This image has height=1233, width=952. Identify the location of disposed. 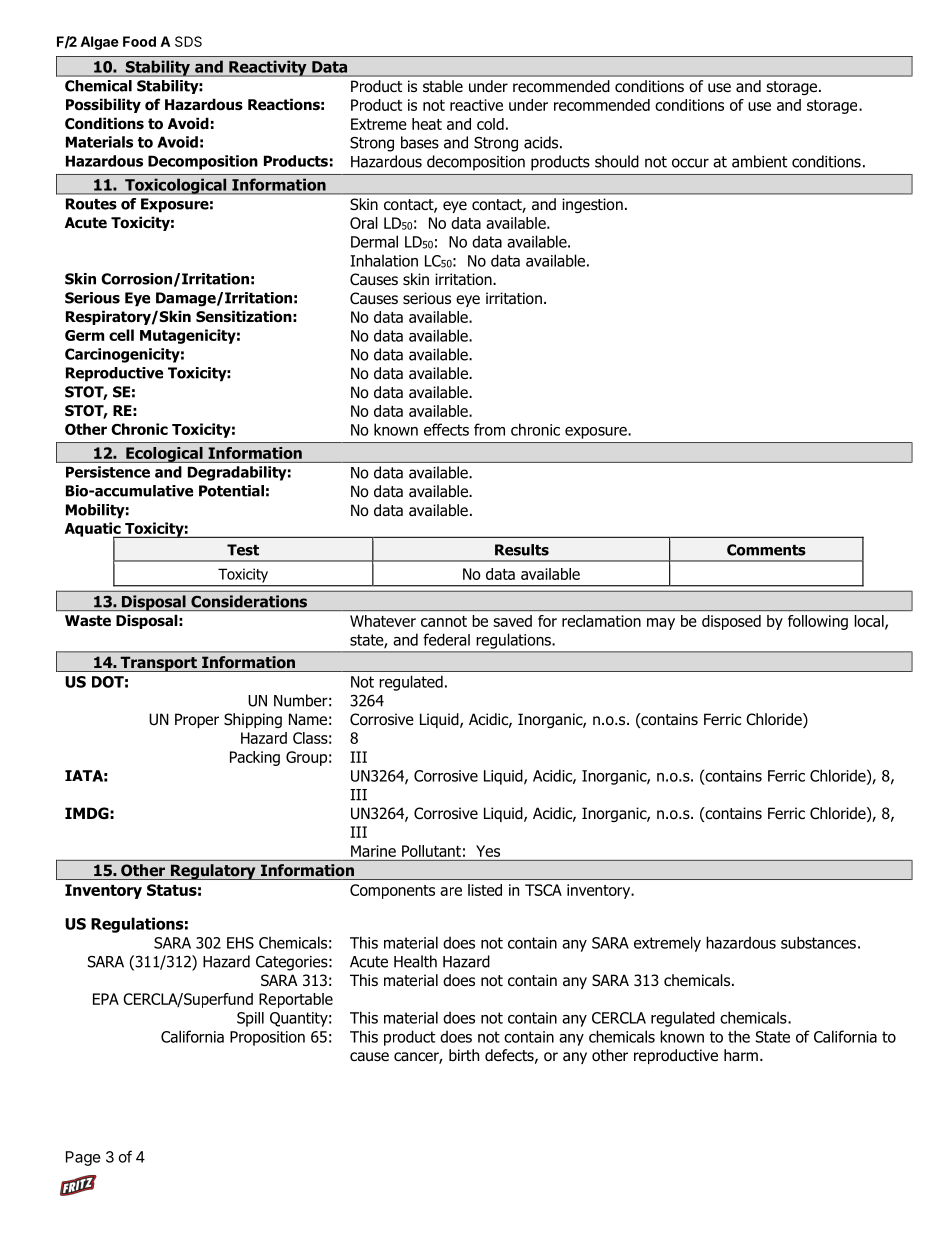
(731, 622).
